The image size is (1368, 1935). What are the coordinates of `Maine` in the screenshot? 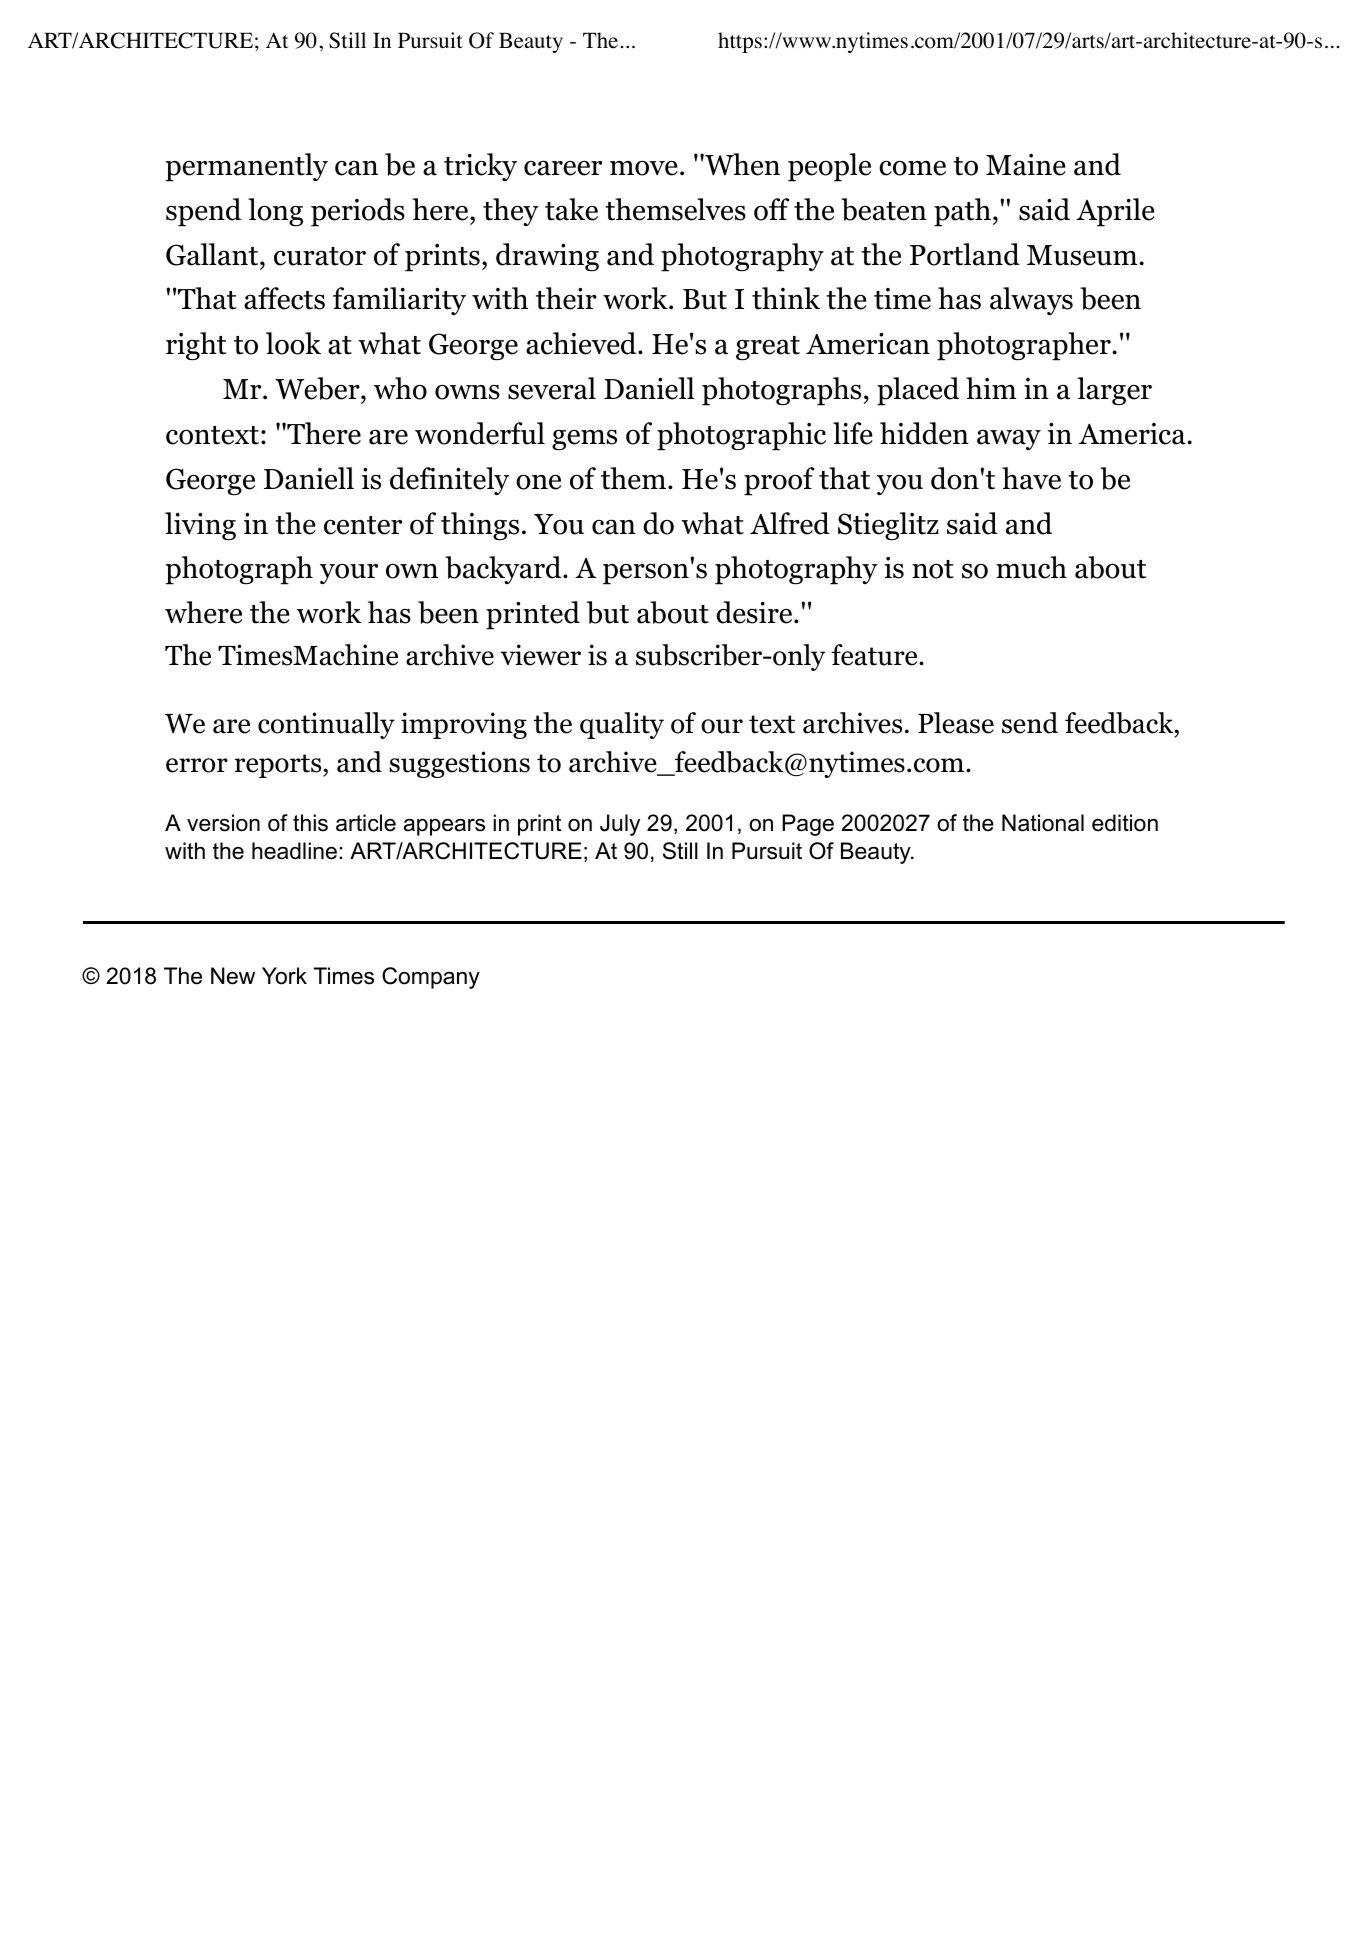 It's located at (1026, 165).
